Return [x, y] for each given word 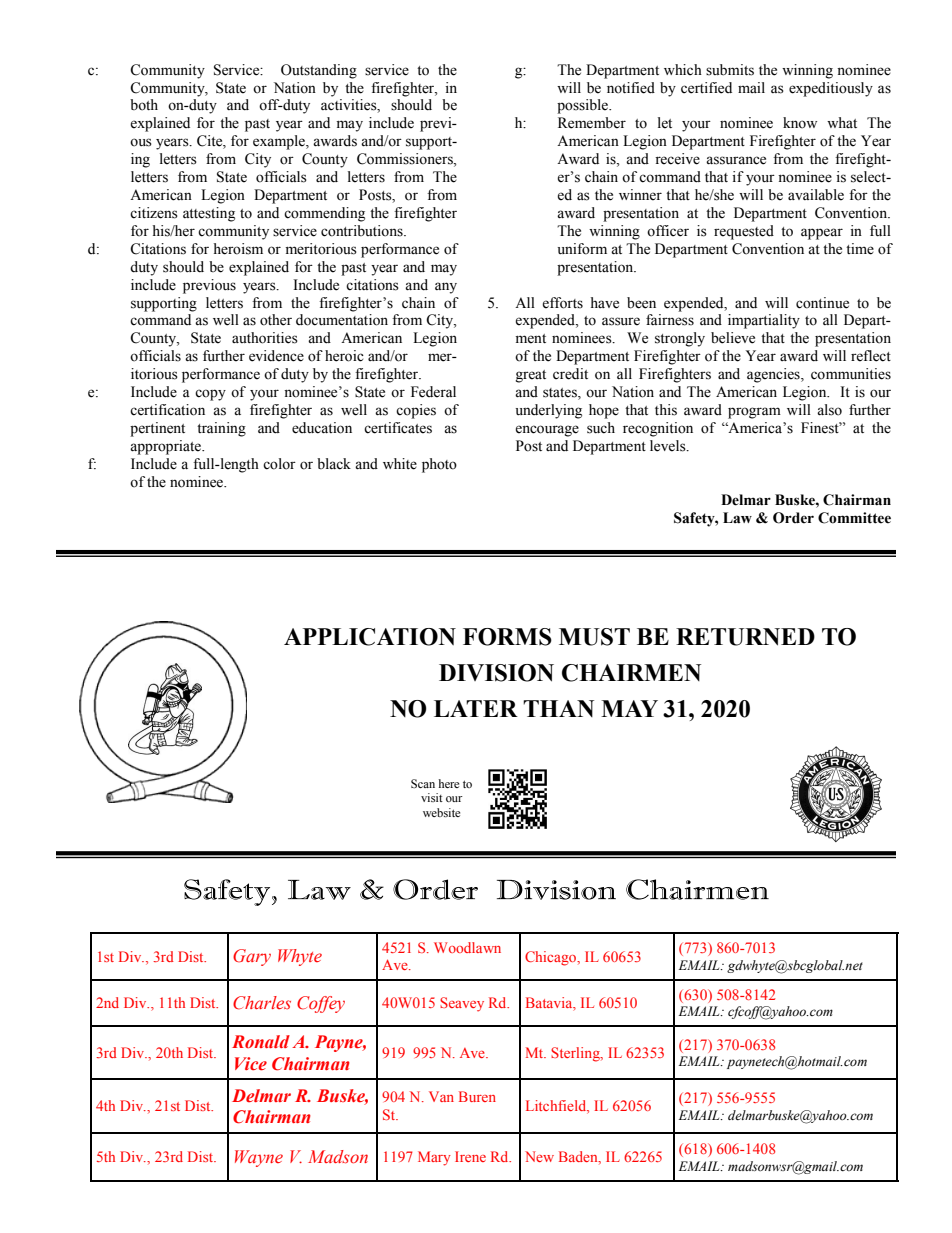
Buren [477, 1096]
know [800, 123]
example [280, 142]
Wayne [259, 1158]
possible [583, 106]
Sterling [576, 1054]
